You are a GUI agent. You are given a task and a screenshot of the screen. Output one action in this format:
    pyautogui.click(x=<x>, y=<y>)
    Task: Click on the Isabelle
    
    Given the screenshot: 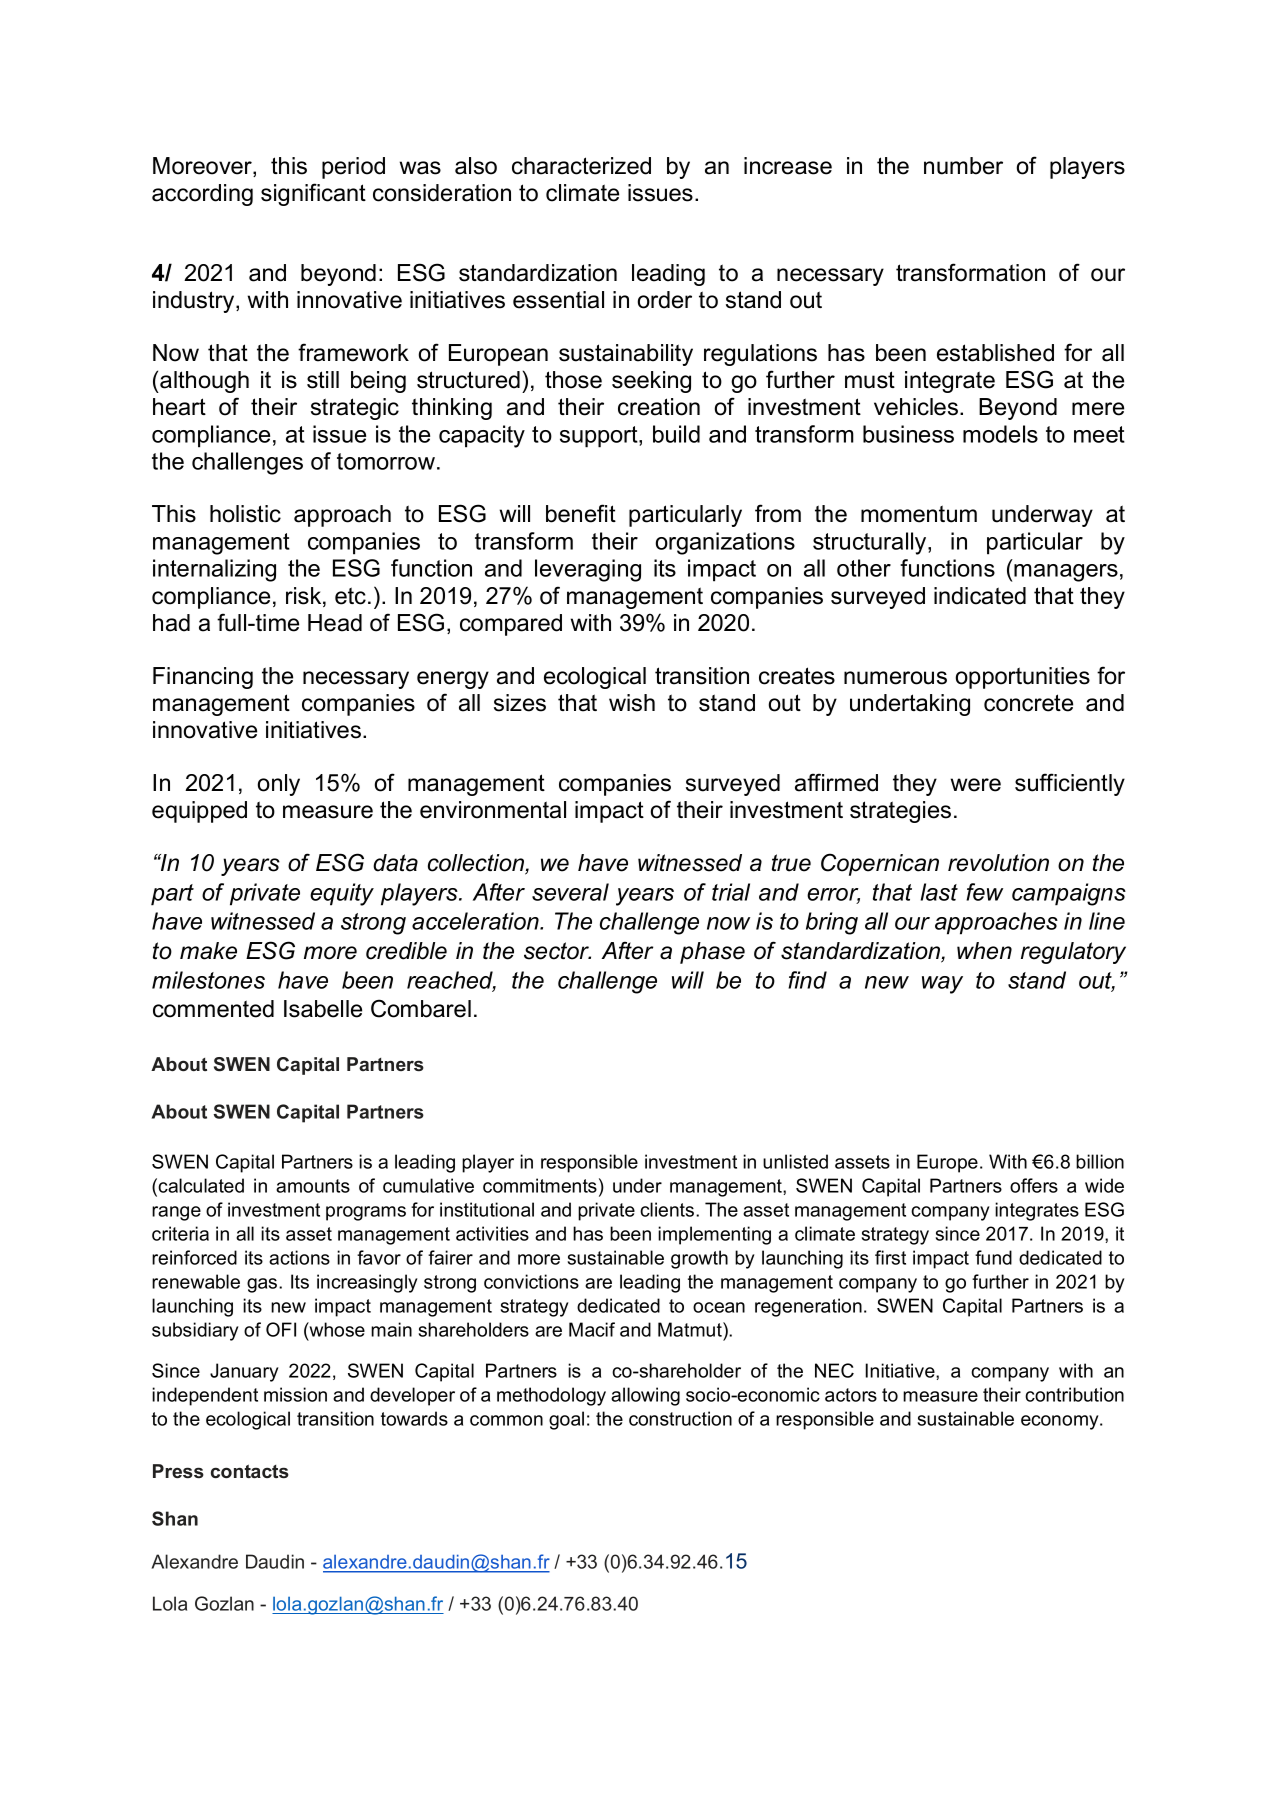 What is the action you would take?
    pyautogui.click(x=323, y=1009)
